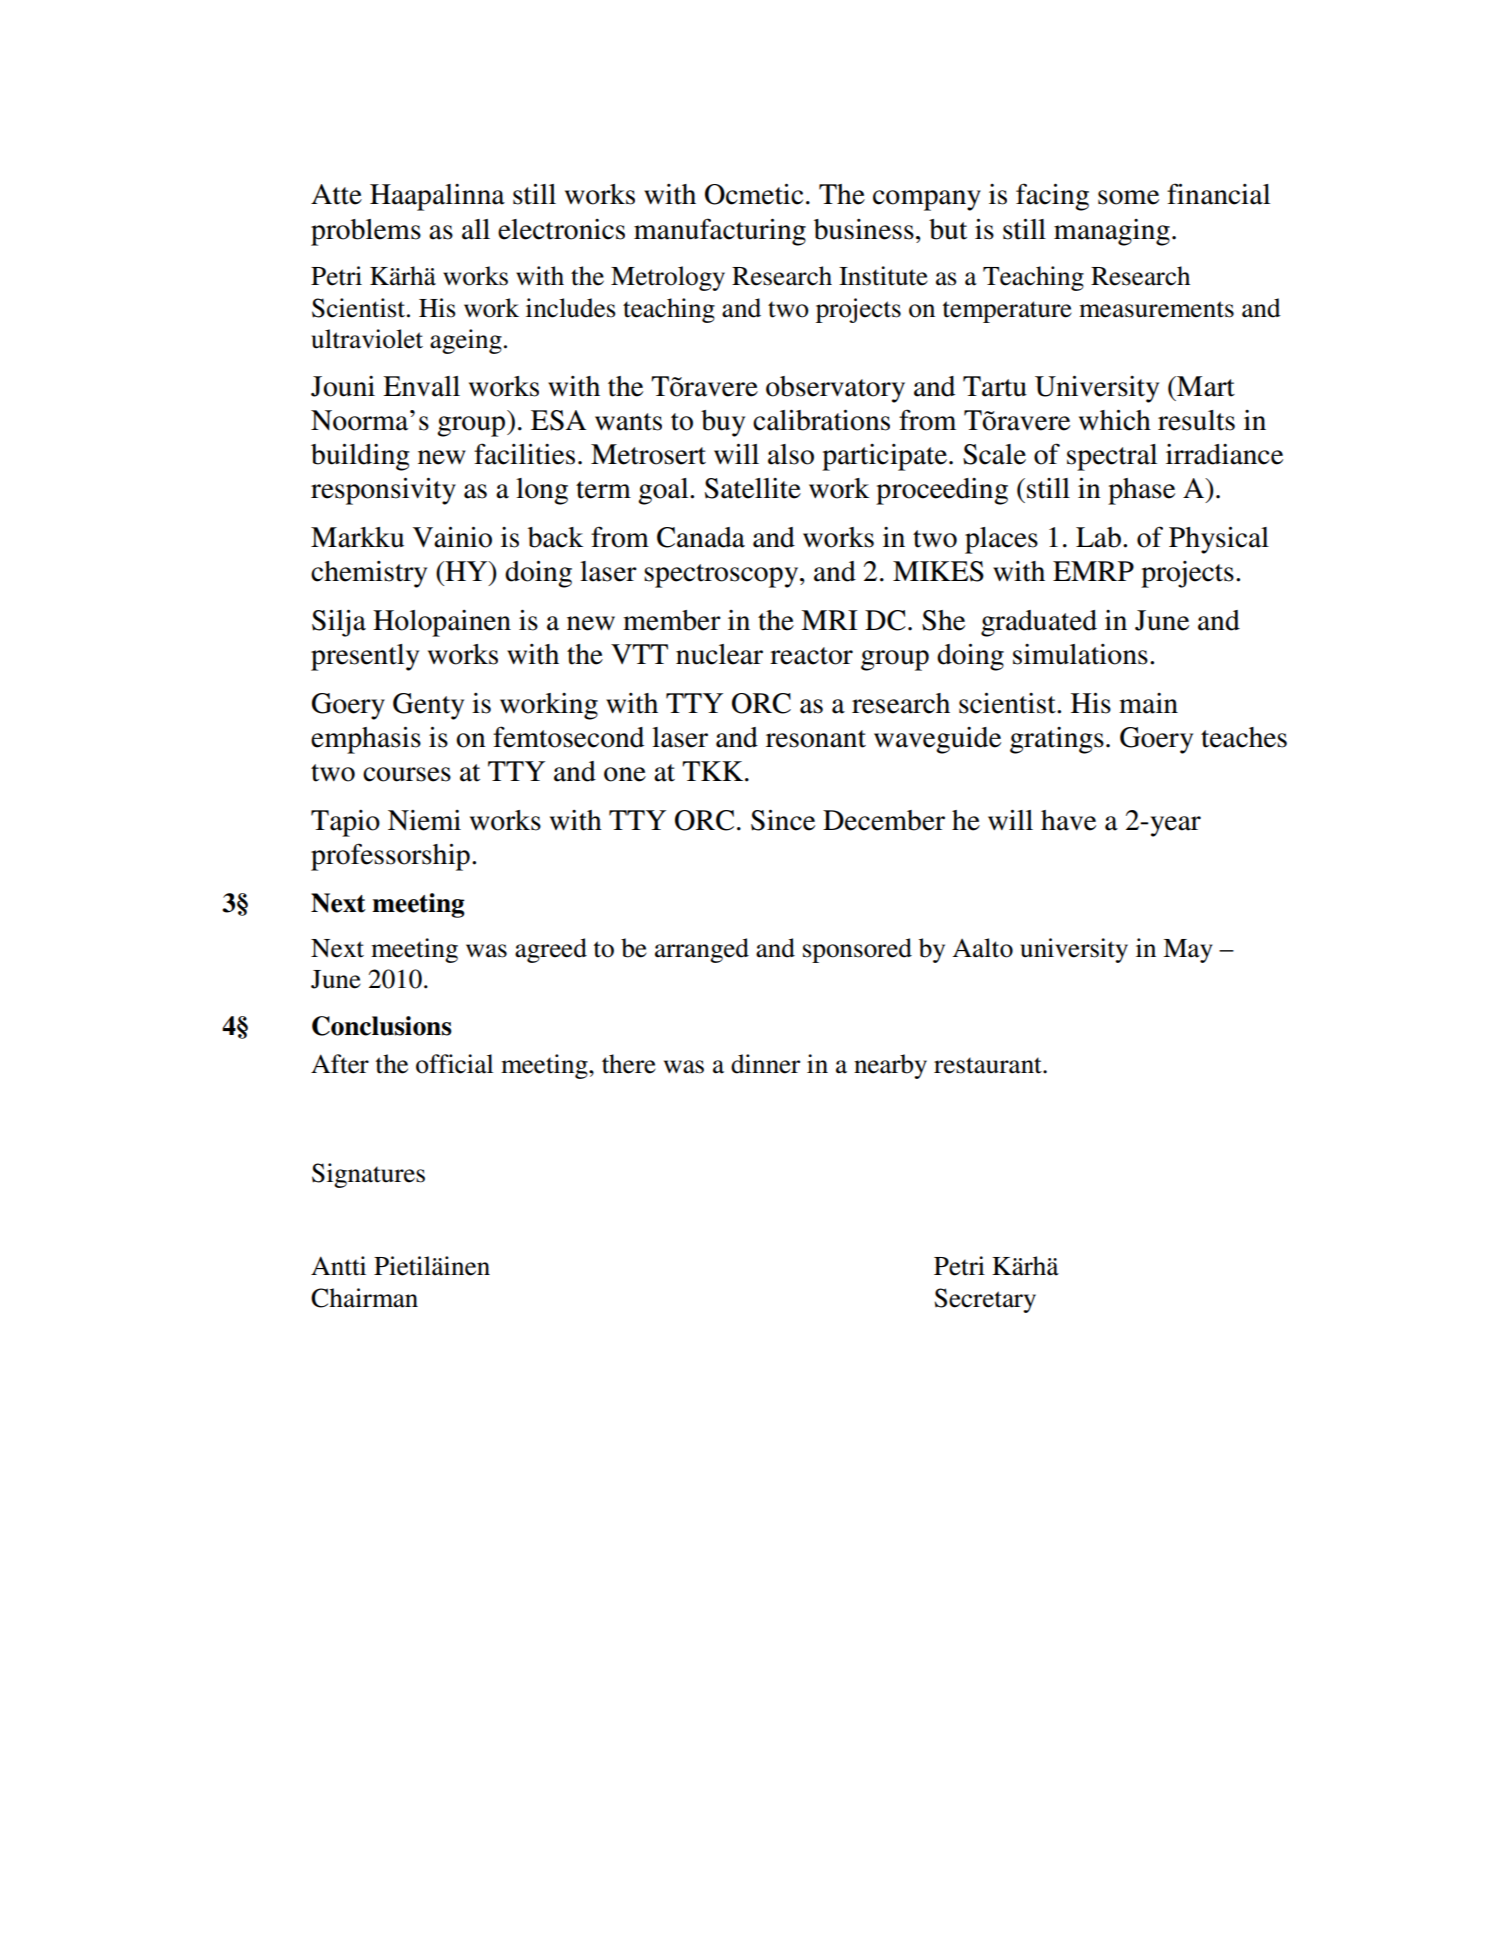  I want to click on Lab, so click(1098, 537).
